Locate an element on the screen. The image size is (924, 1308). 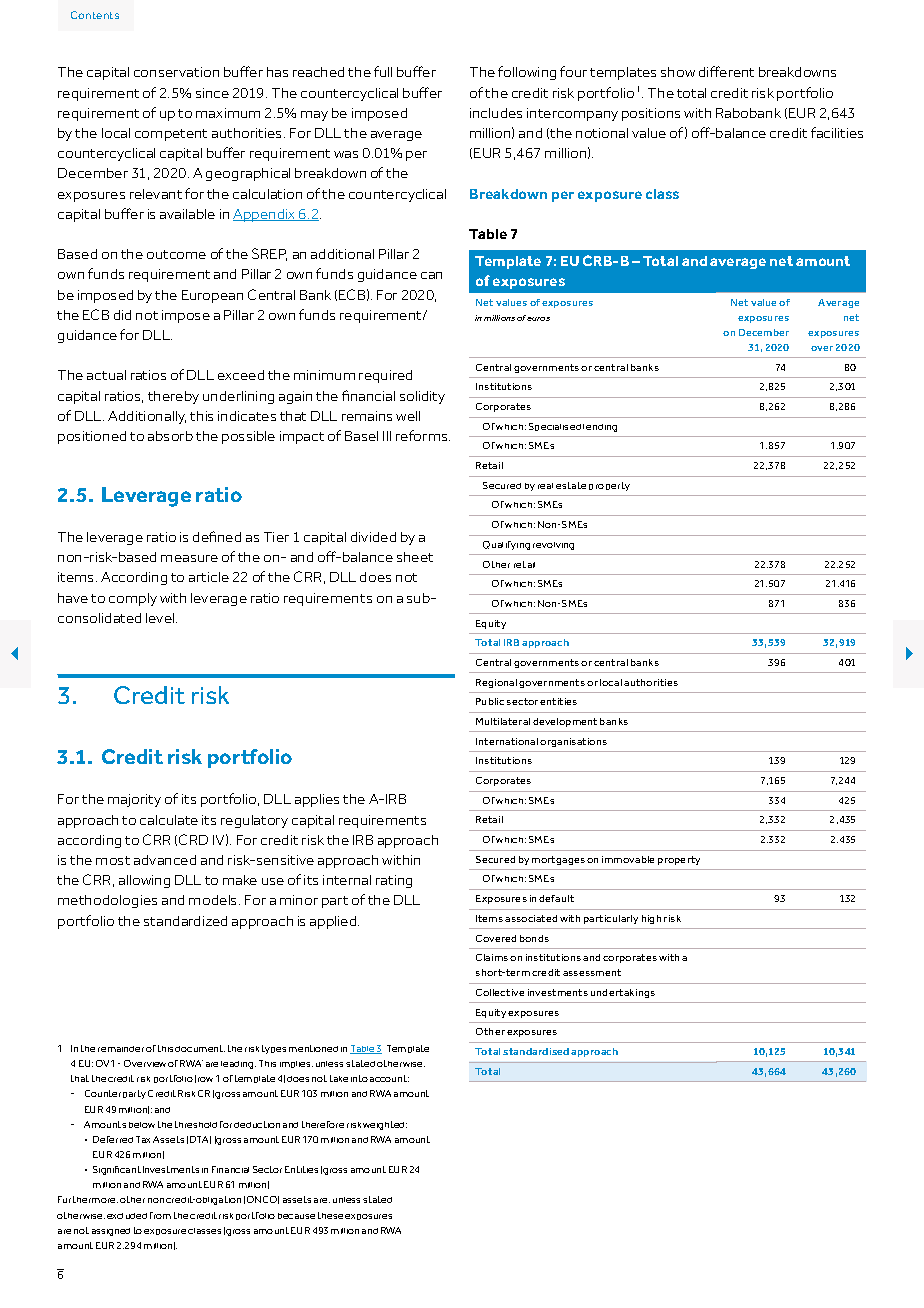
reforms is located at coordinates (423, 435).
